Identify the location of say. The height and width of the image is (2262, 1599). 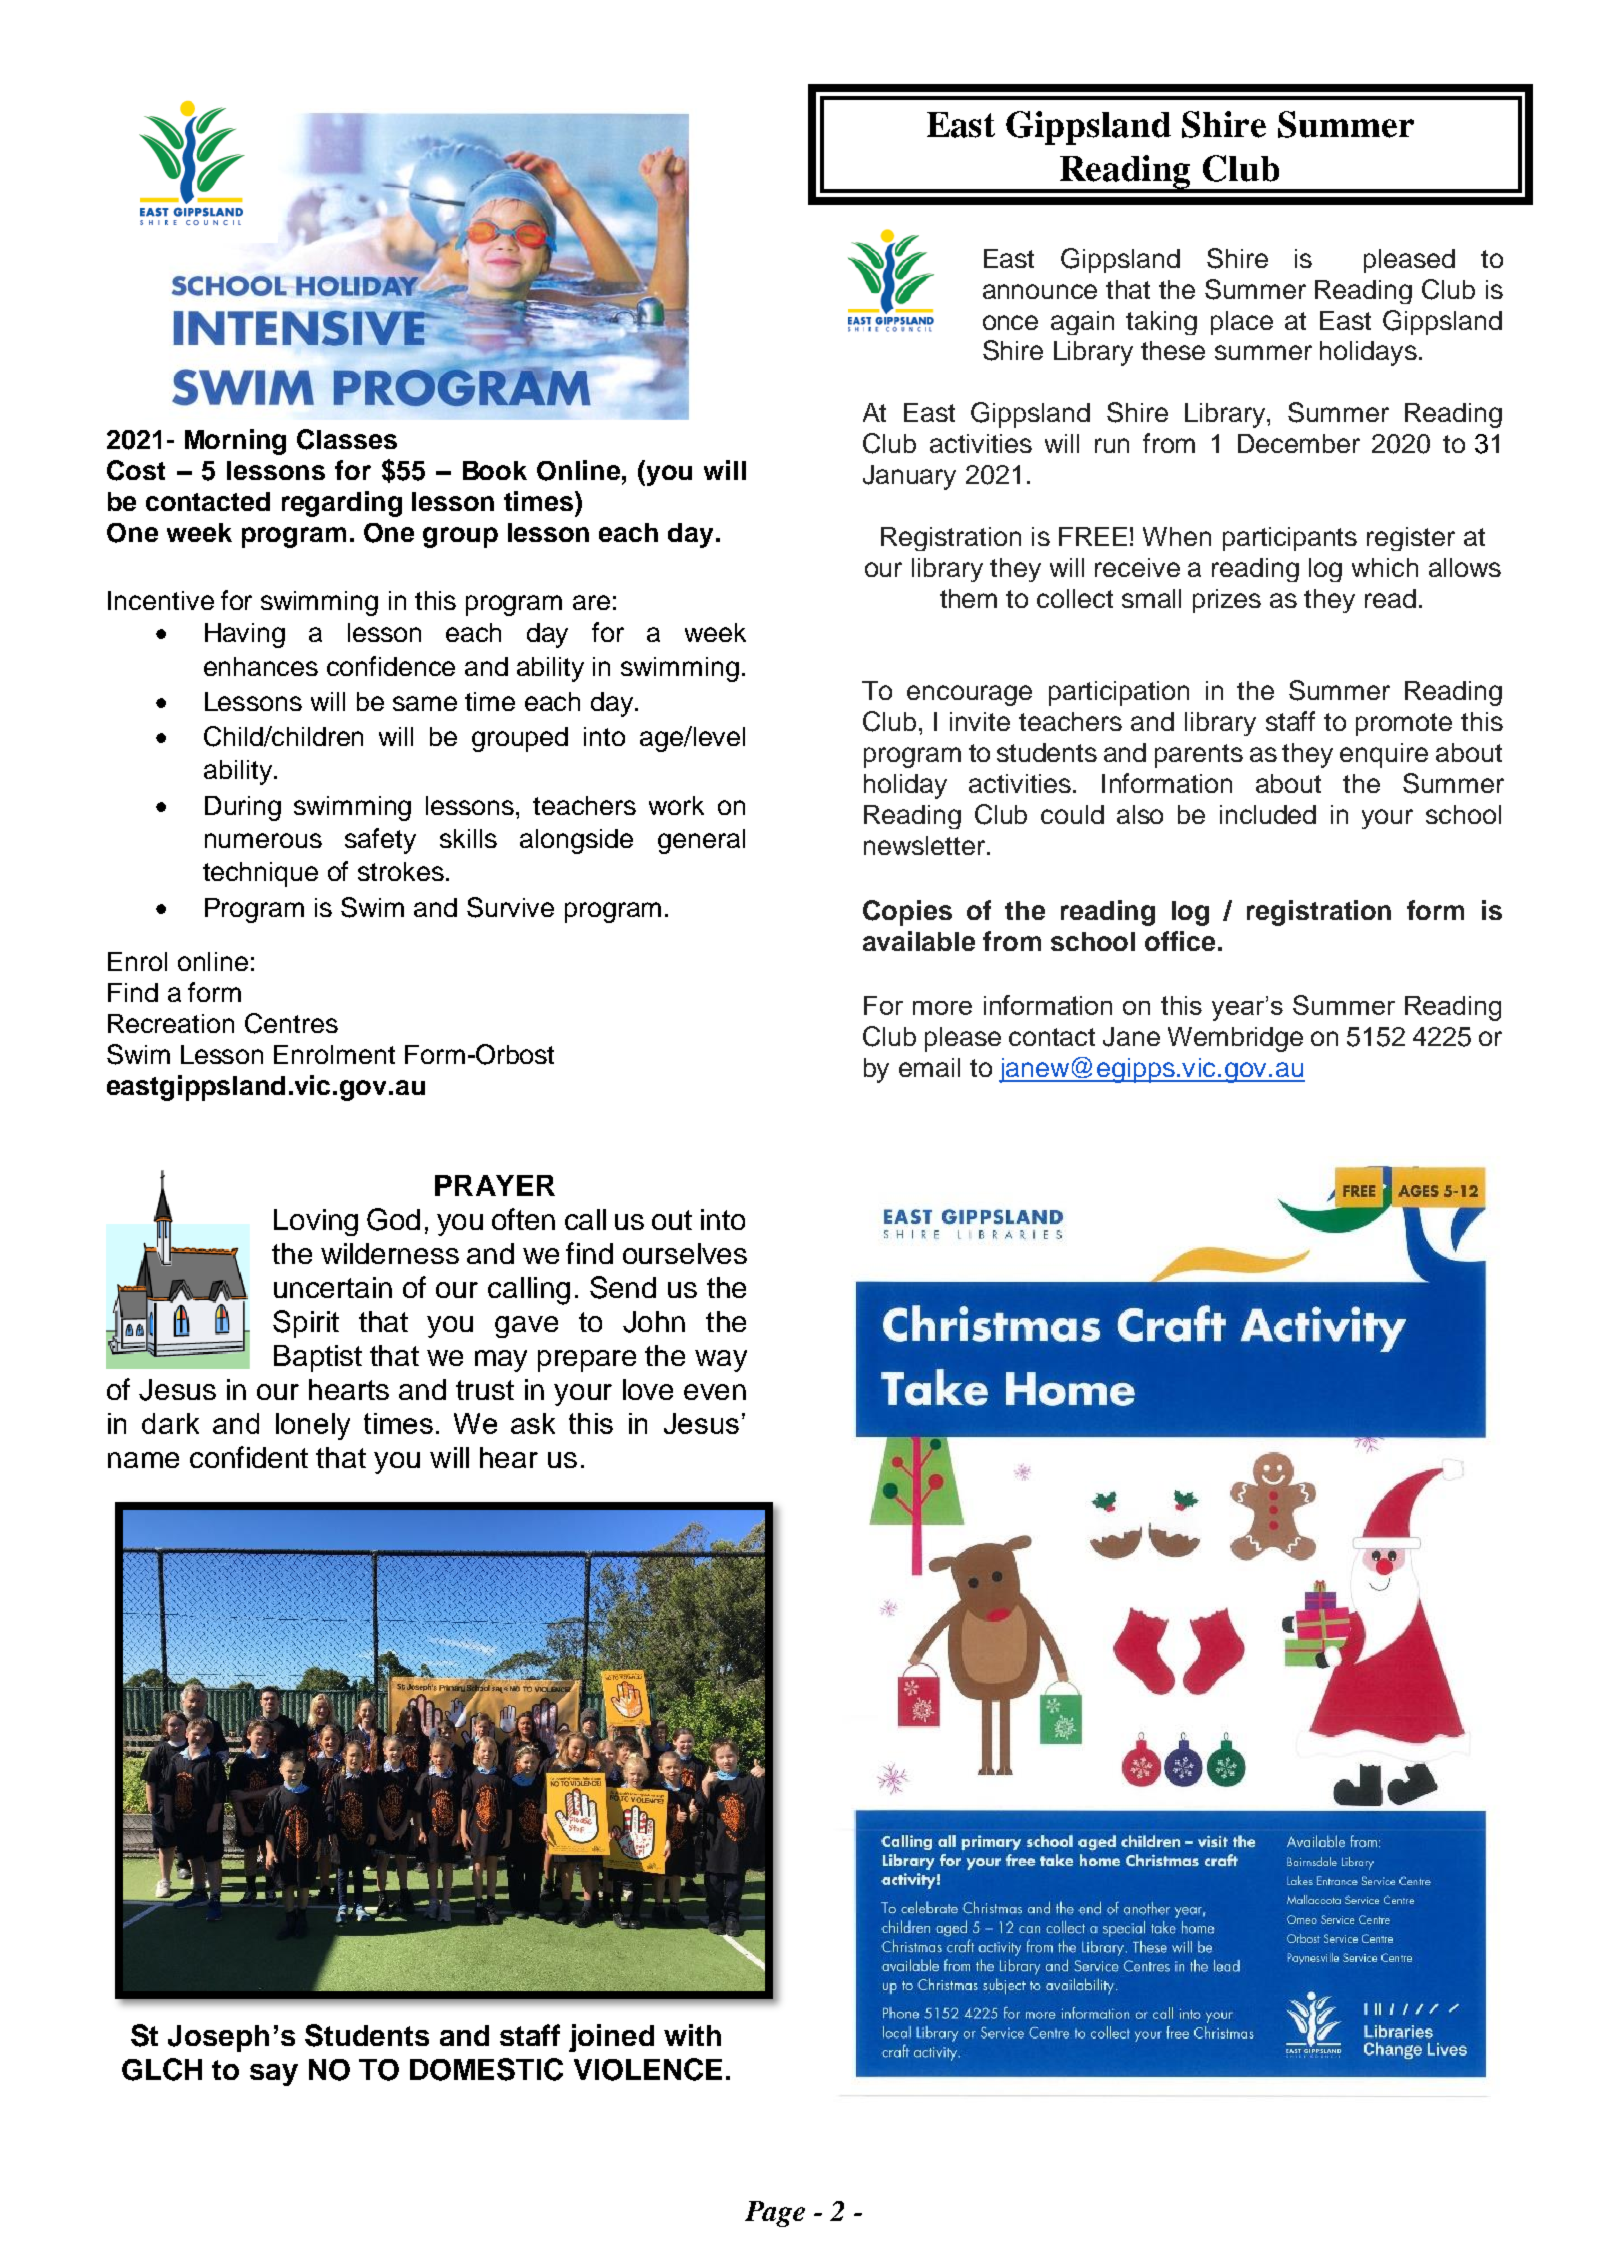
(274, 2075).
